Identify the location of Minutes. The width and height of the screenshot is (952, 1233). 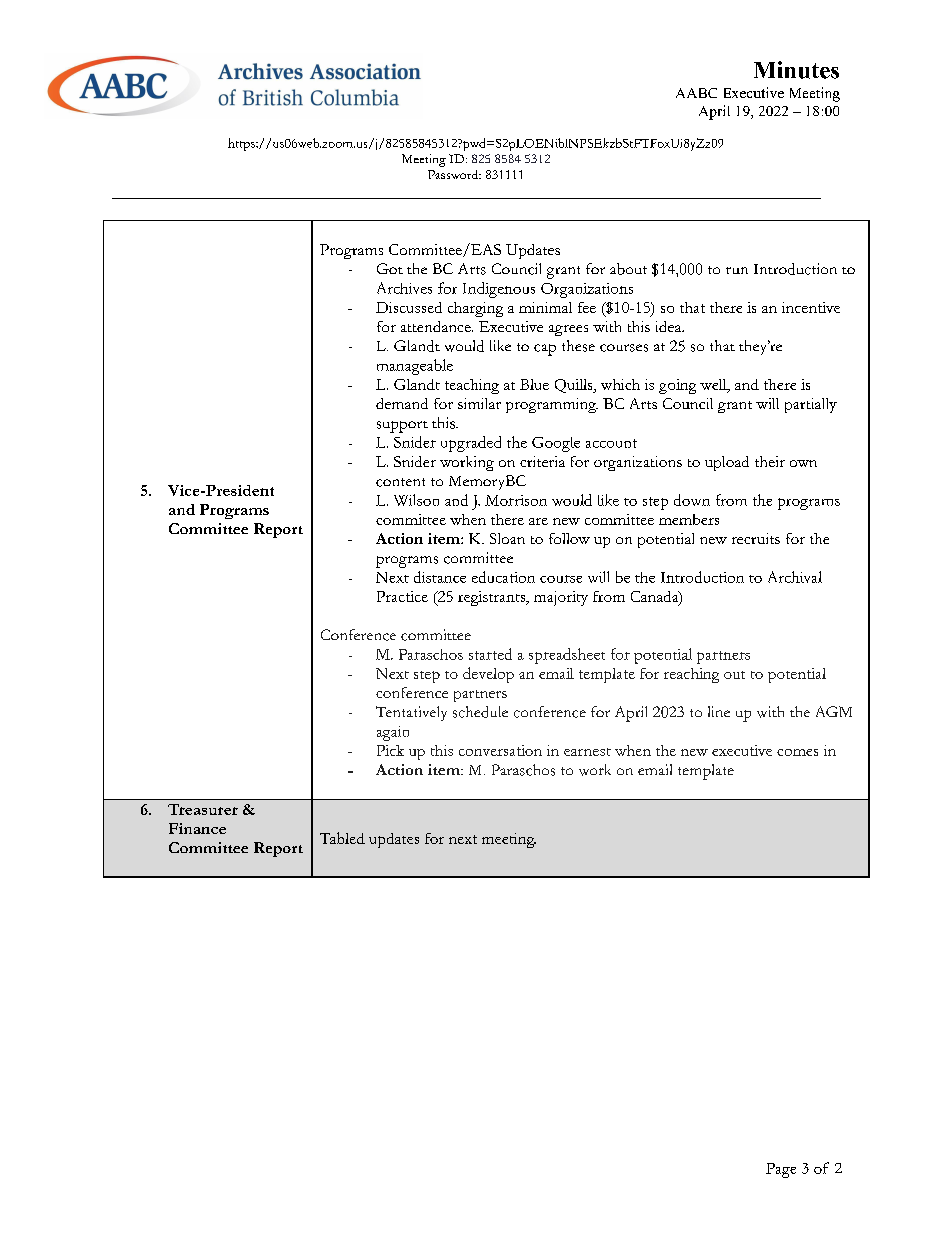
(796, 70).
